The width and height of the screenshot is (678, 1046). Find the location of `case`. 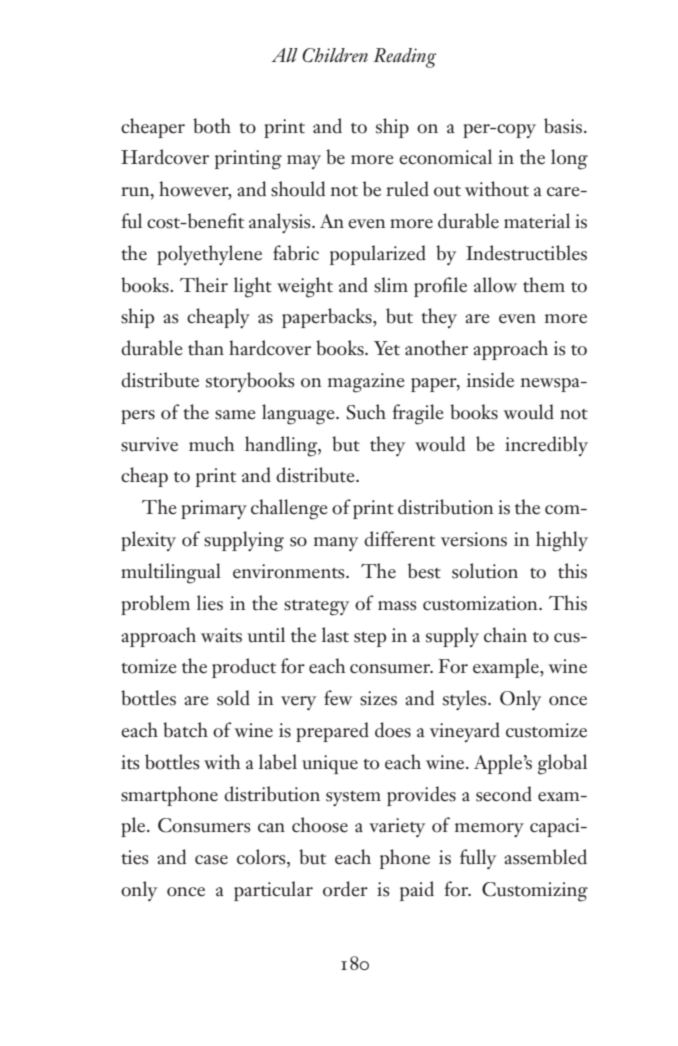

case is located at coordinates (211, 860).
